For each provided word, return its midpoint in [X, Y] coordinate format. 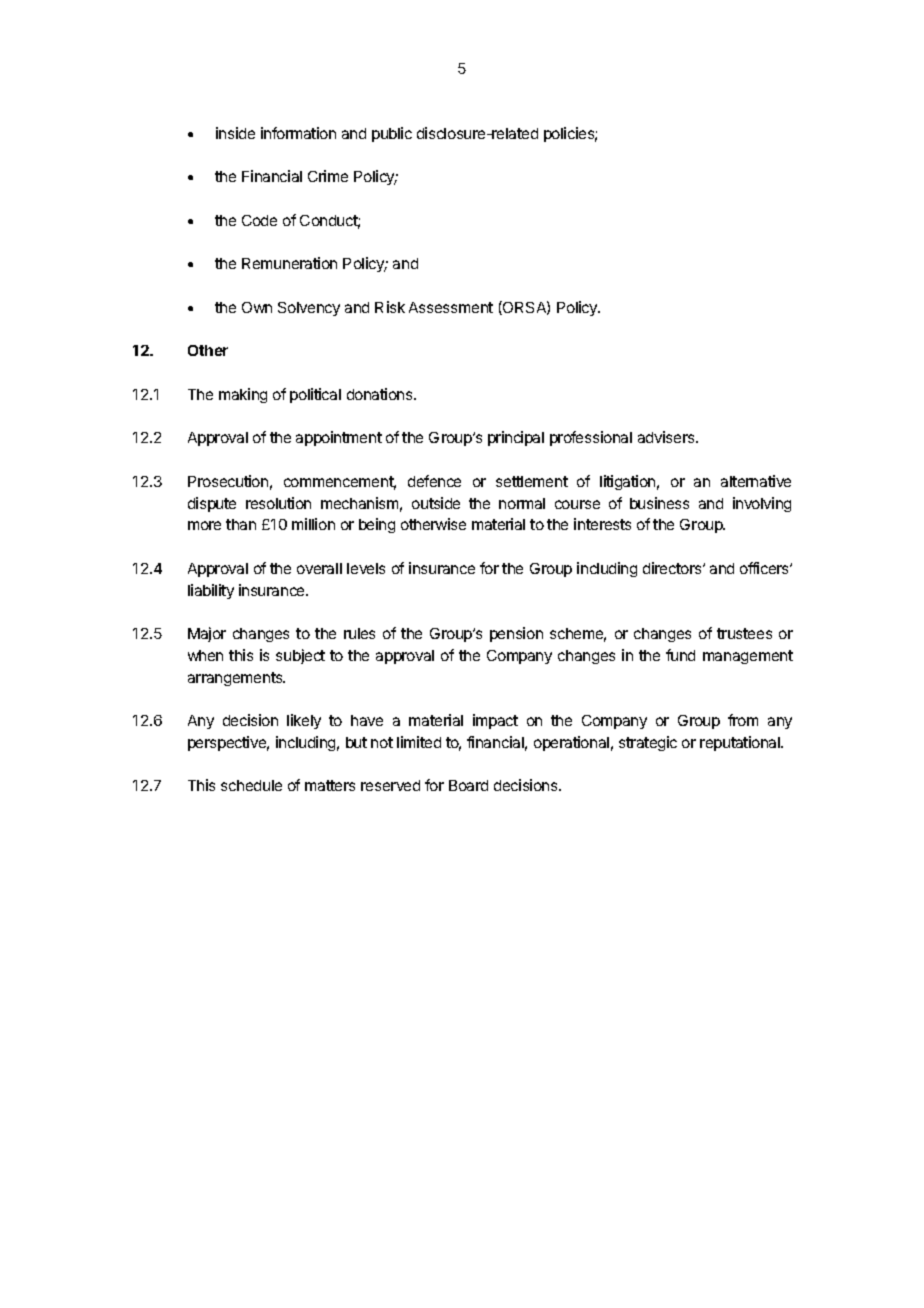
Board [468, 785]
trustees [744, 633]
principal [516, 438]
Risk [390, 307]
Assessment [451, 307]
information [298, 133]
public [392, 134]
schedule [251, 785]
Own [257, 307]
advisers [667, 437]
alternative [756, 481]
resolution [278, 503]
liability [211, 591]
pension [516, 634]
